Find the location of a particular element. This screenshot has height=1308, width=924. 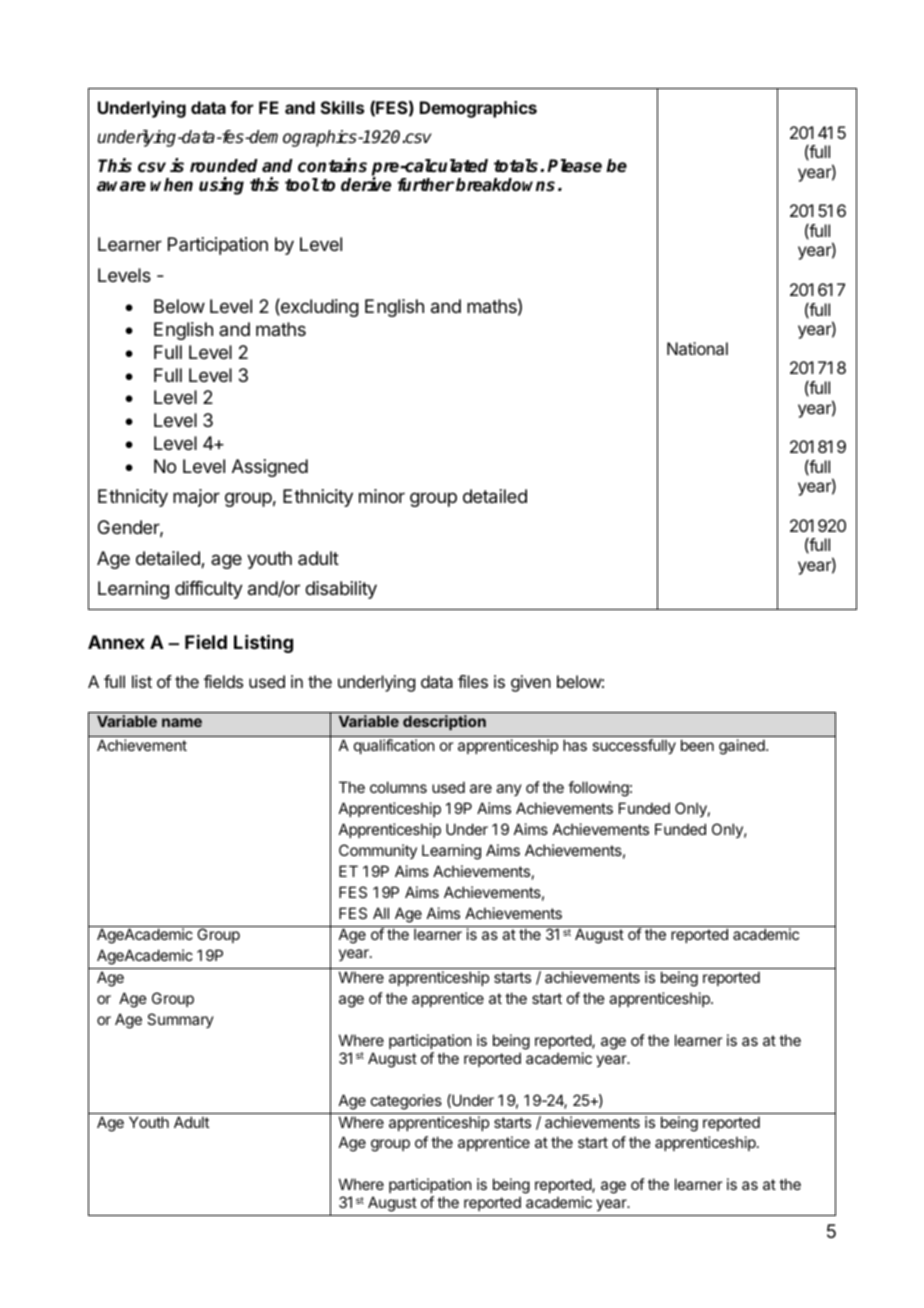

rounded is located at coordinates (224, 166).
